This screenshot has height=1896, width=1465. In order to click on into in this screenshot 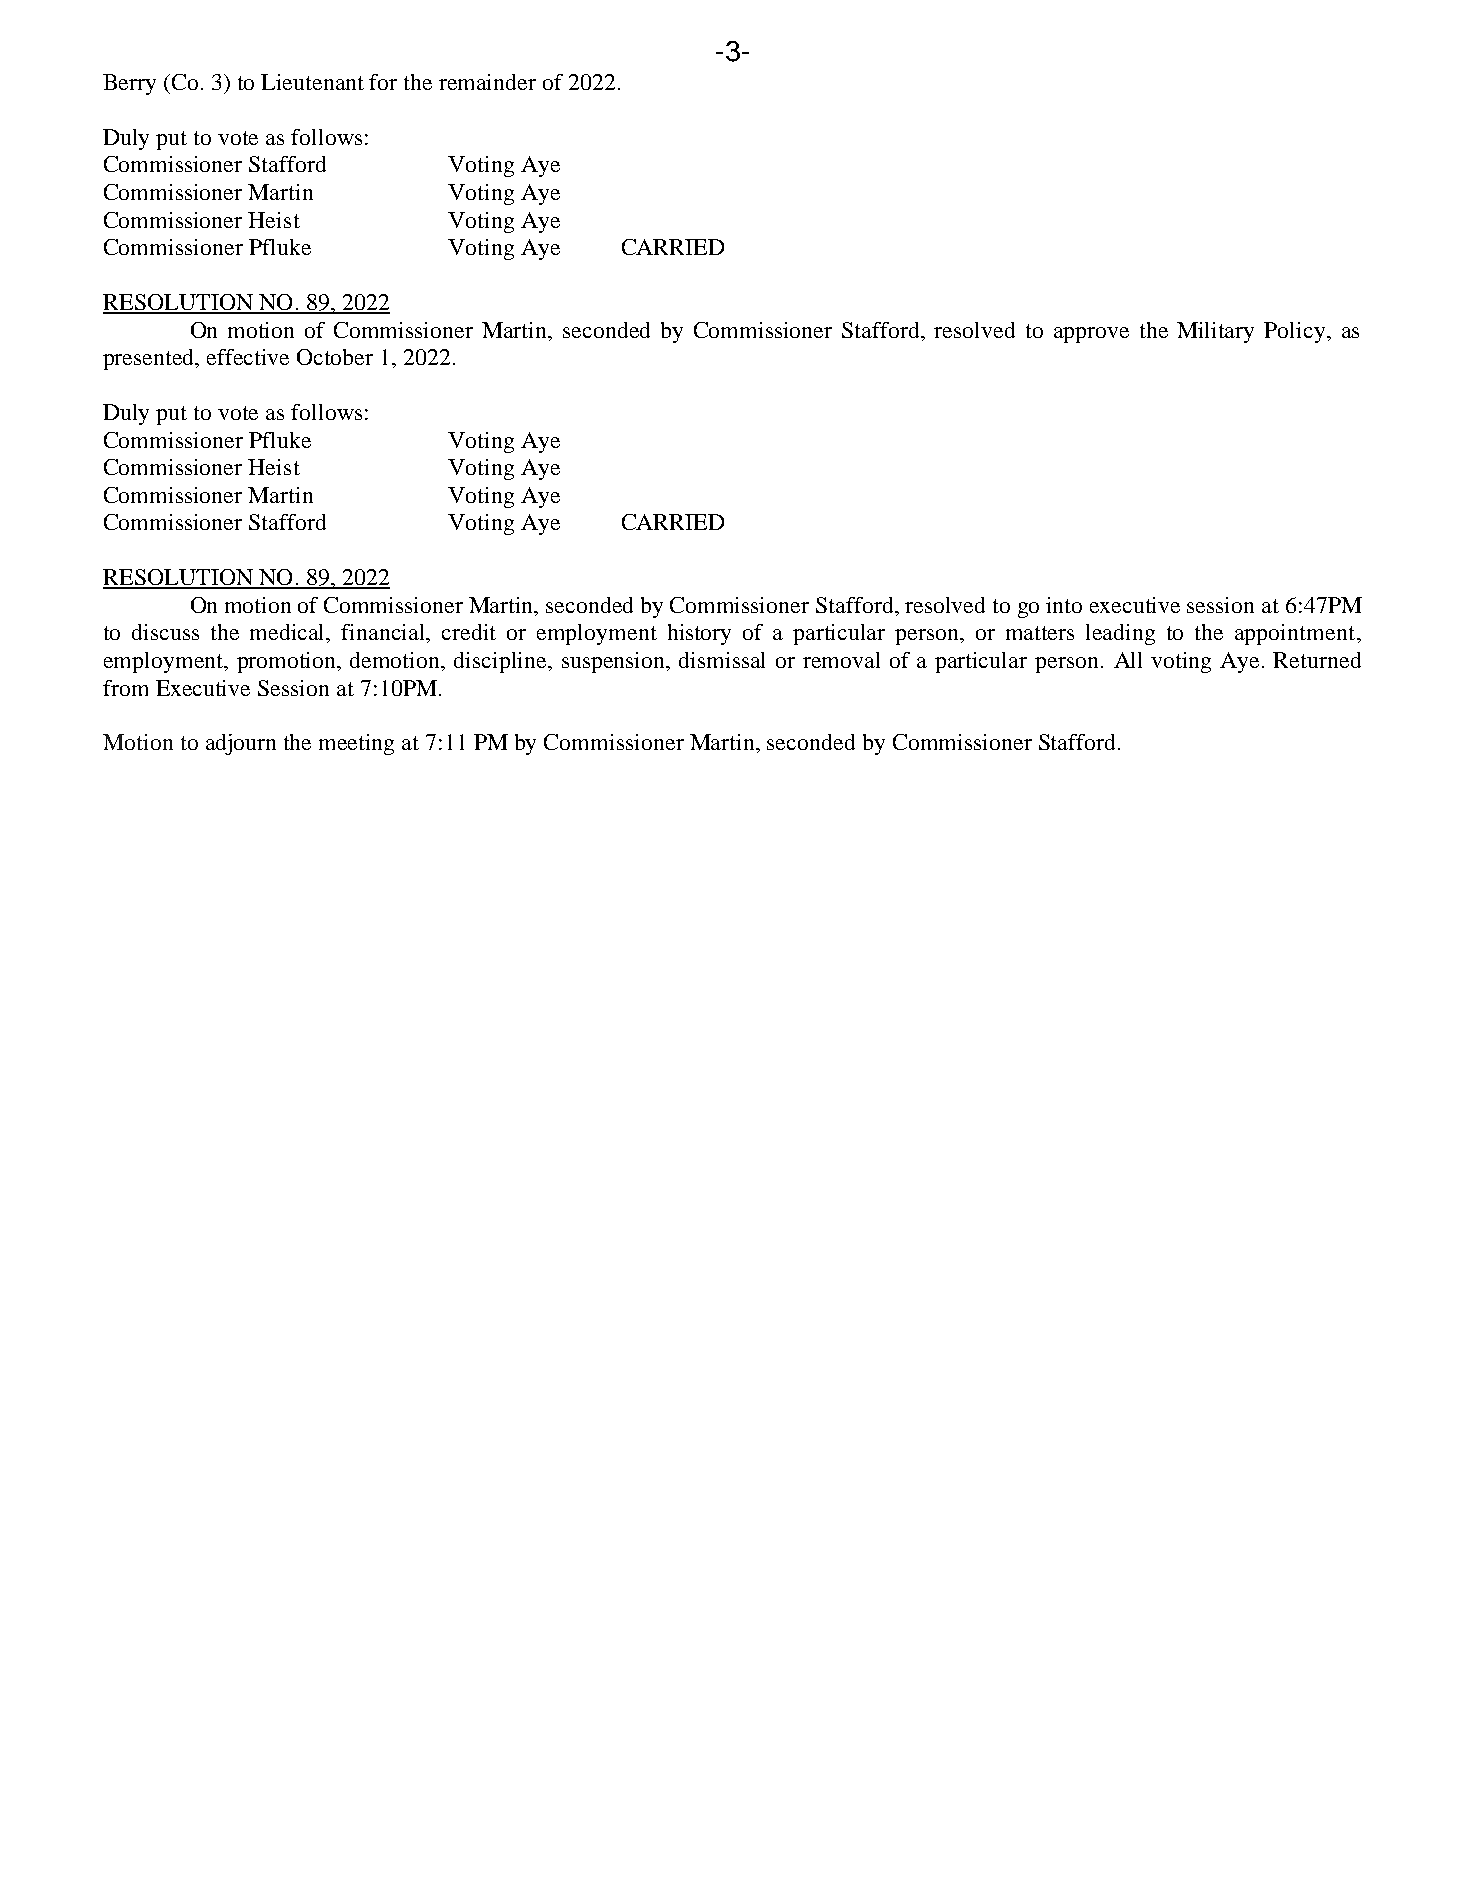, I will do `click(1064, 605)`.
